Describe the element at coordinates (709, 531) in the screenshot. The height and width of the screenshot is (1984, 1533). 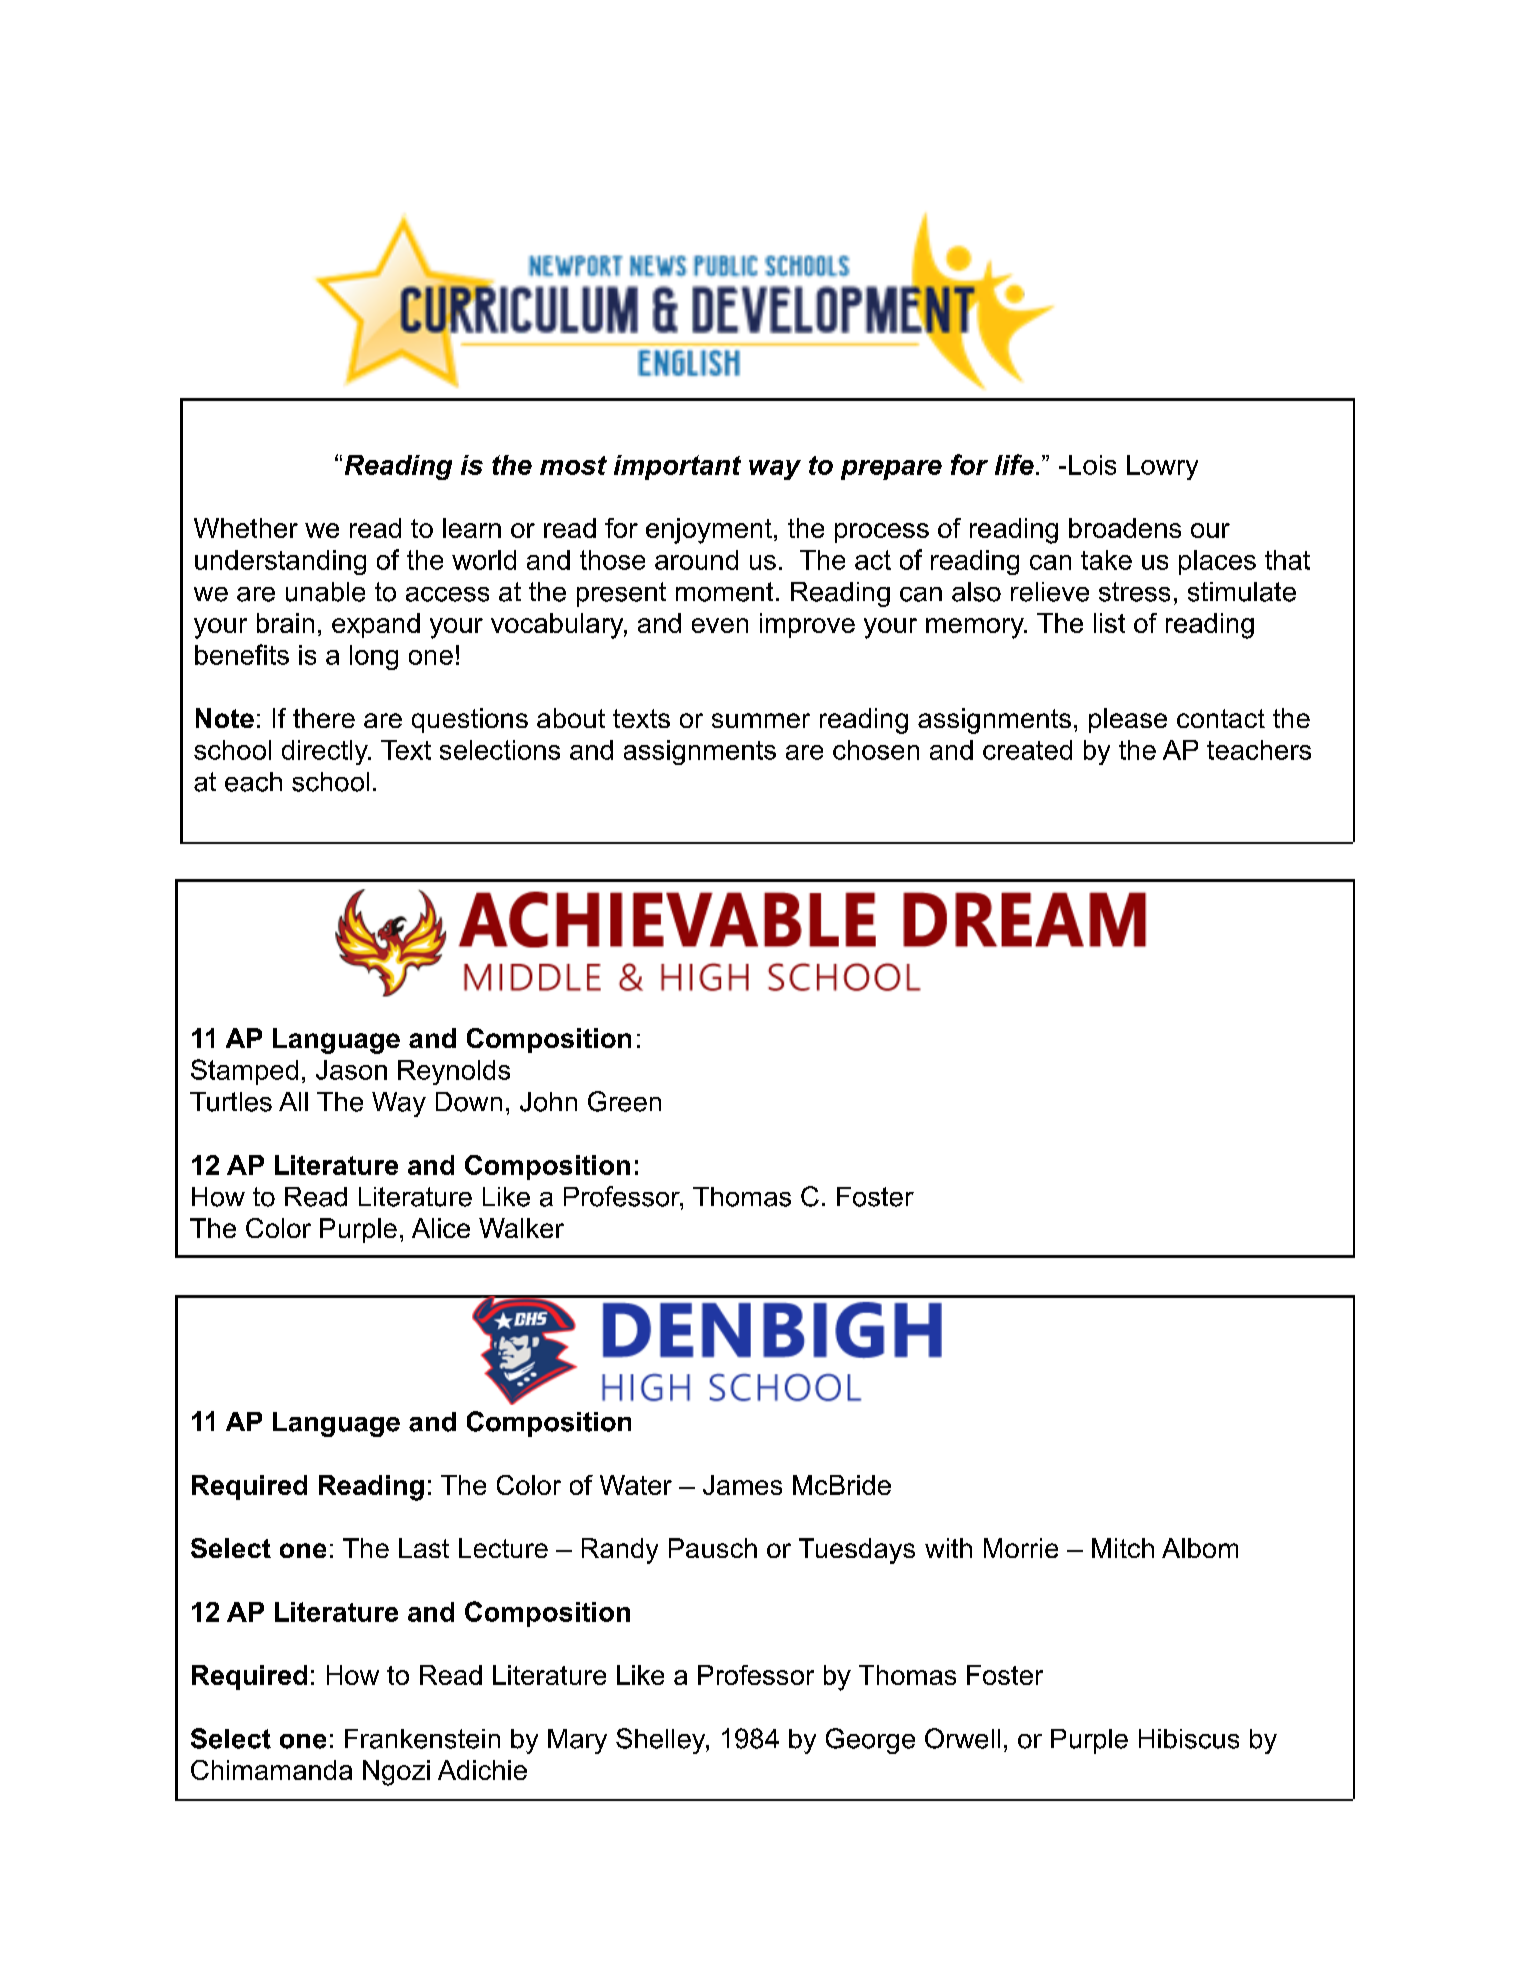
I see `enjoyment` at that location.
